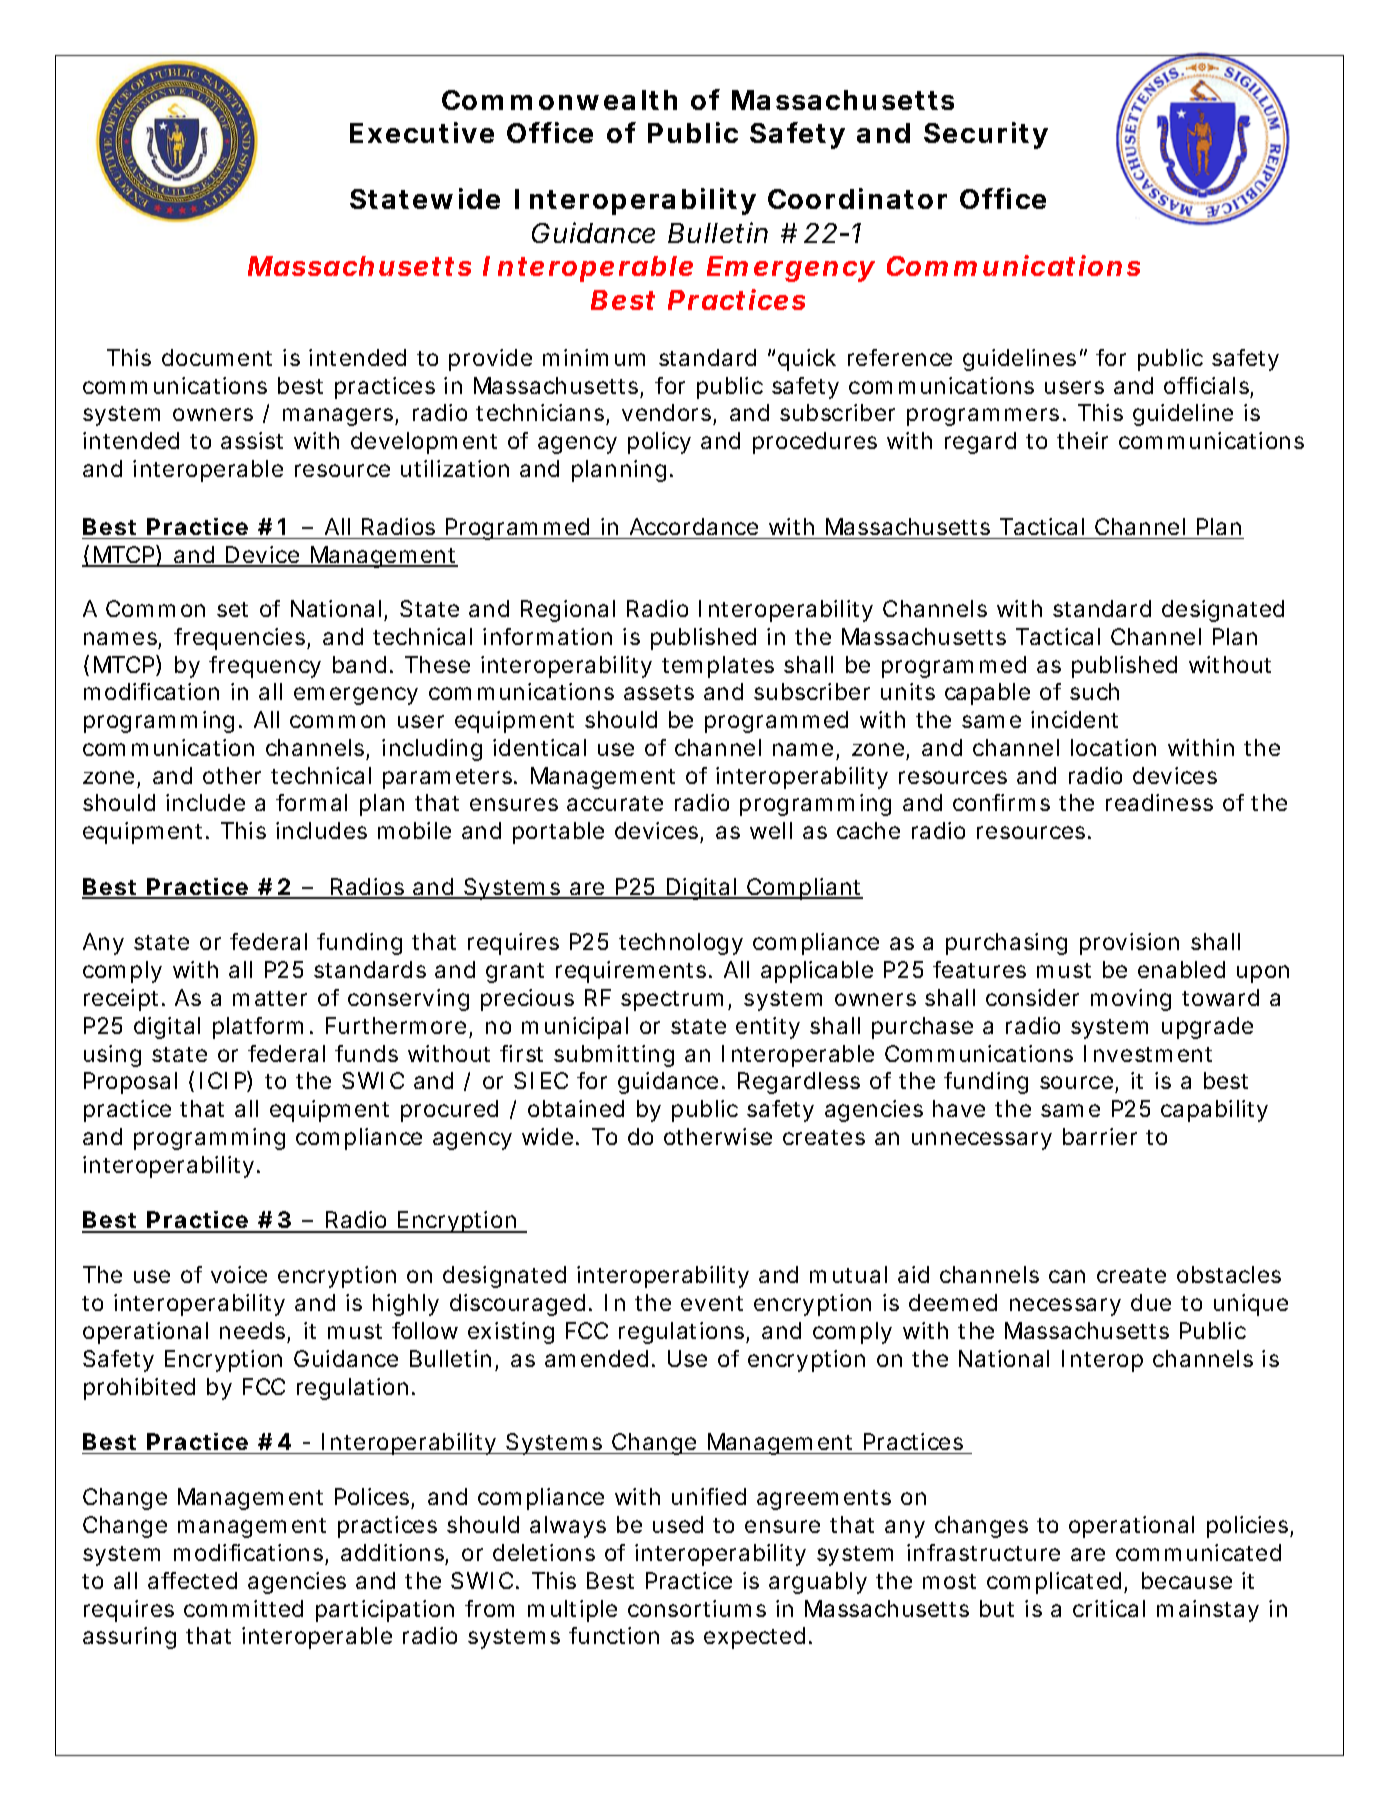  Describe the element at coordinates (1094, 691) in the screenshot. I see `such` at that location.
